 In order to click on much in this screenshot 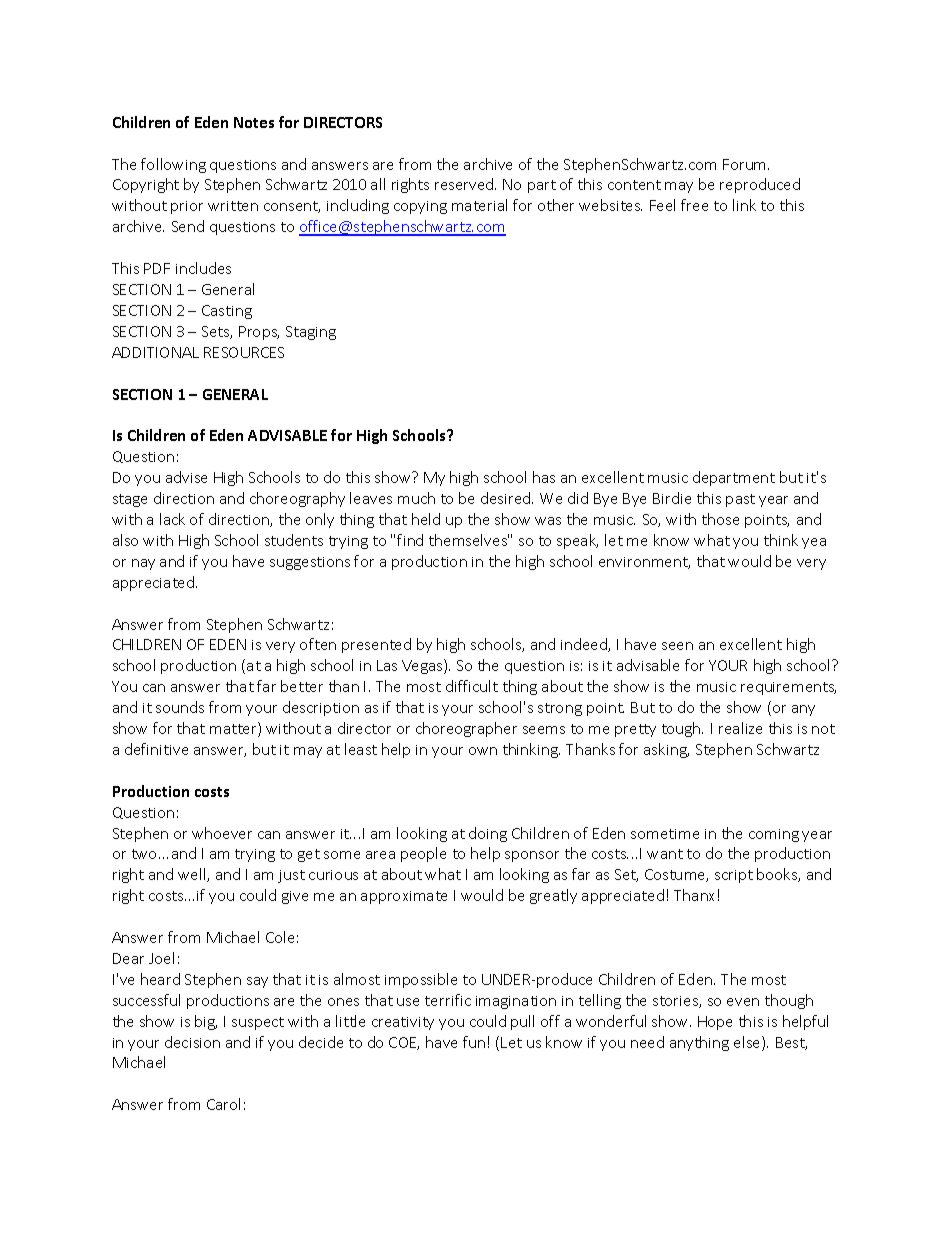, I will do `click(416, 498)`.
